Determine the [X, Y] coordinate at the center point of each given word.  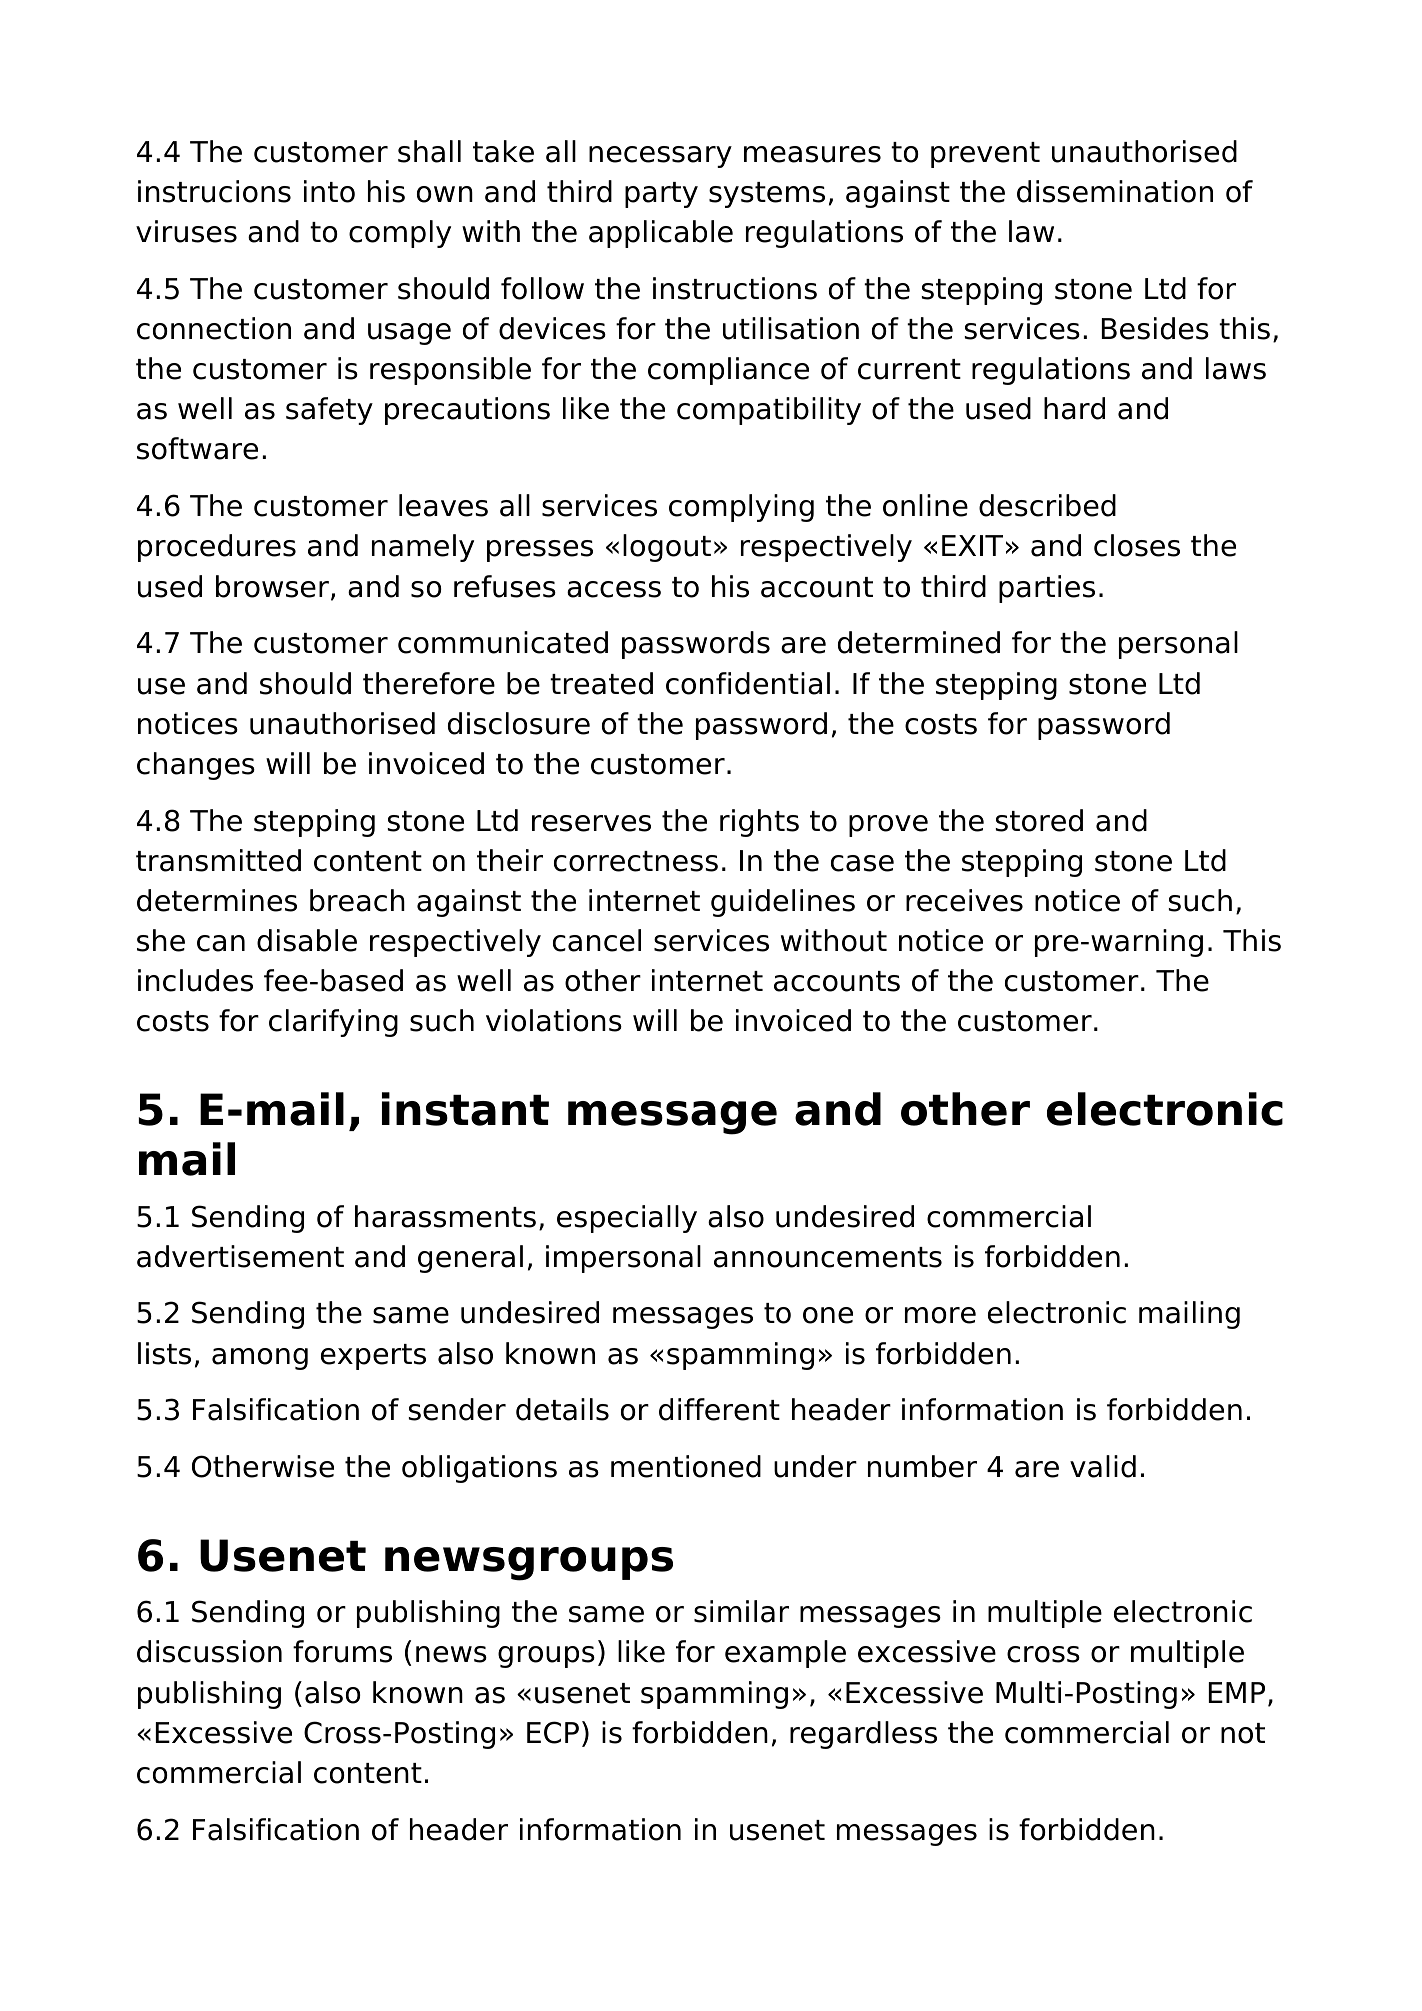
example [785, 1654]
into [329, 191]
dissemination [1115, 191]
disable [307, 940]
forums [342, 1651]
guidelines [783, 903]
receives [964, 900]
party [661, 195]
